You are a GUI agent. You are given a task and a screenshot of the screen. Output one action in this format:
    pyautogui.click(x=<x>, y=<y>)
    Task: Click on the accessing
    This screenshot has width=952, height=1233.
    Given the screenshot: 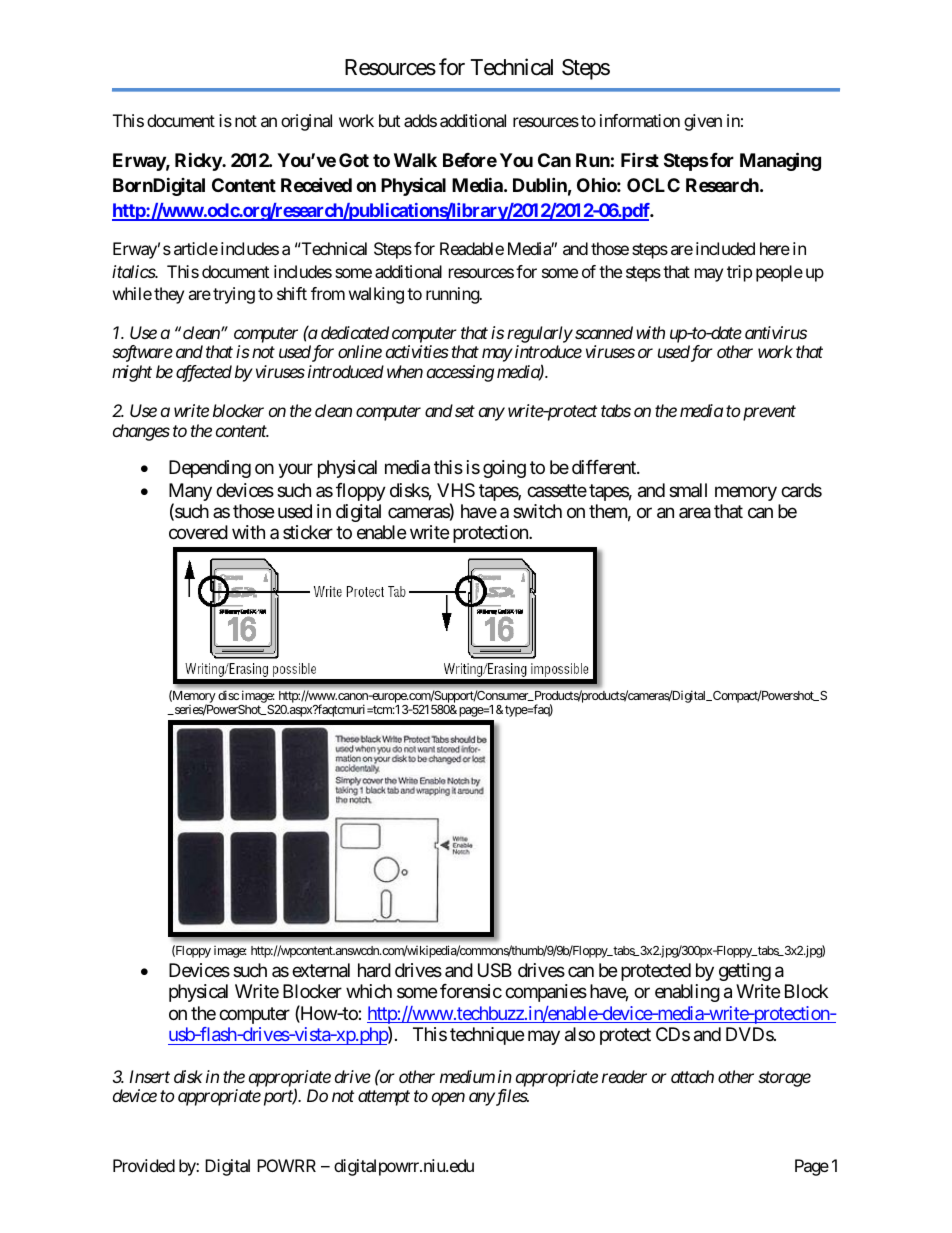 What is the action you would take?
    pyautogui.click(x=460, y=373)
